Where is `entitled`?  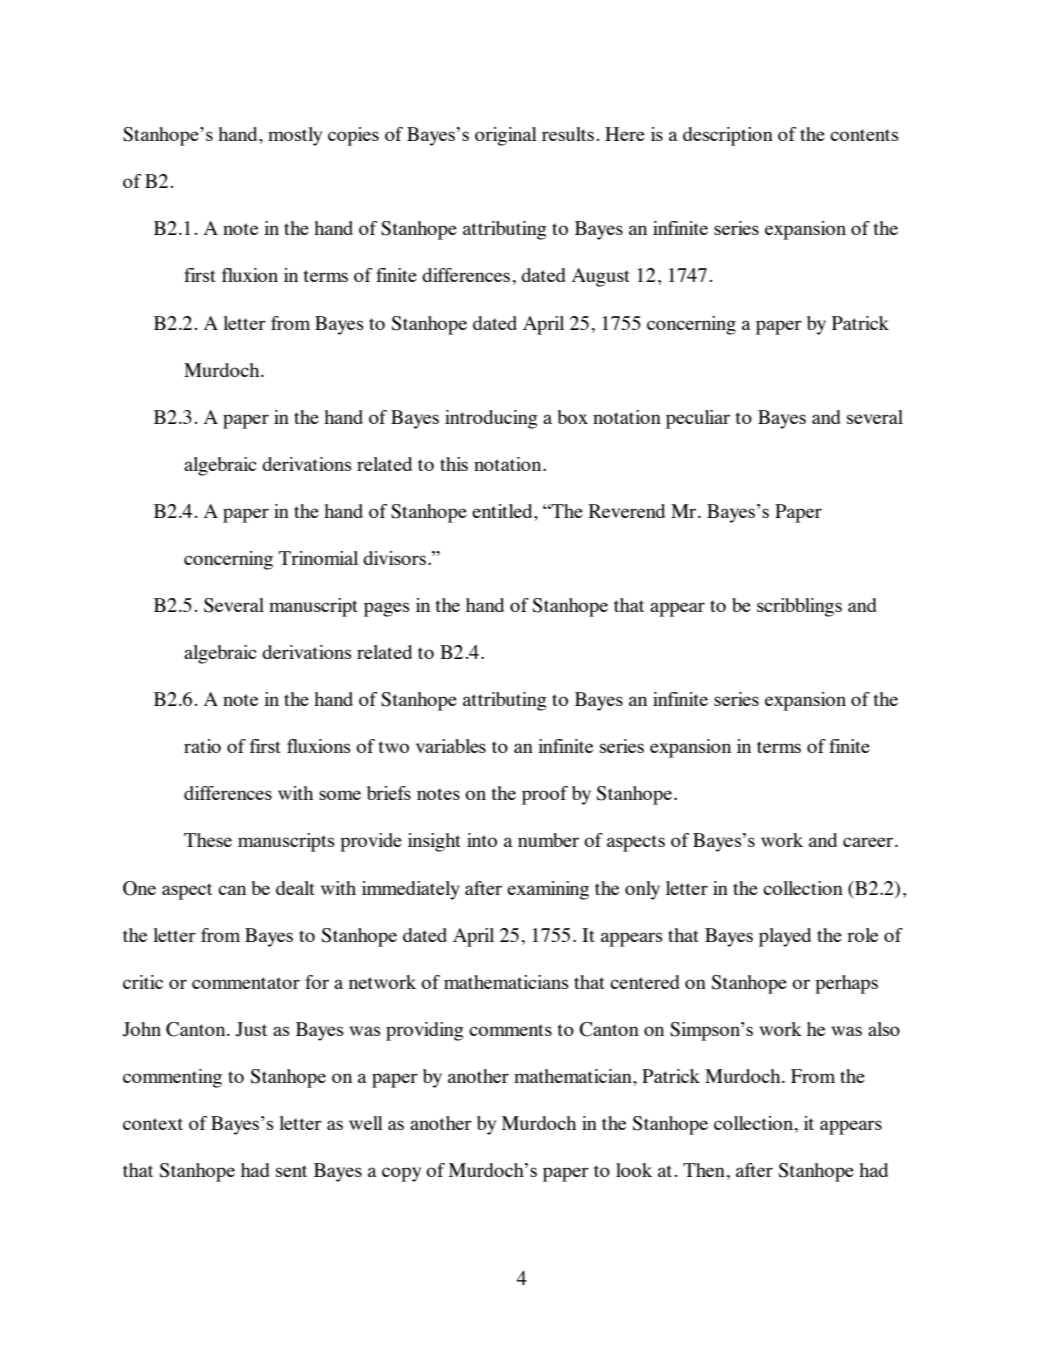 entitled is located at coordinates (503, 511).
